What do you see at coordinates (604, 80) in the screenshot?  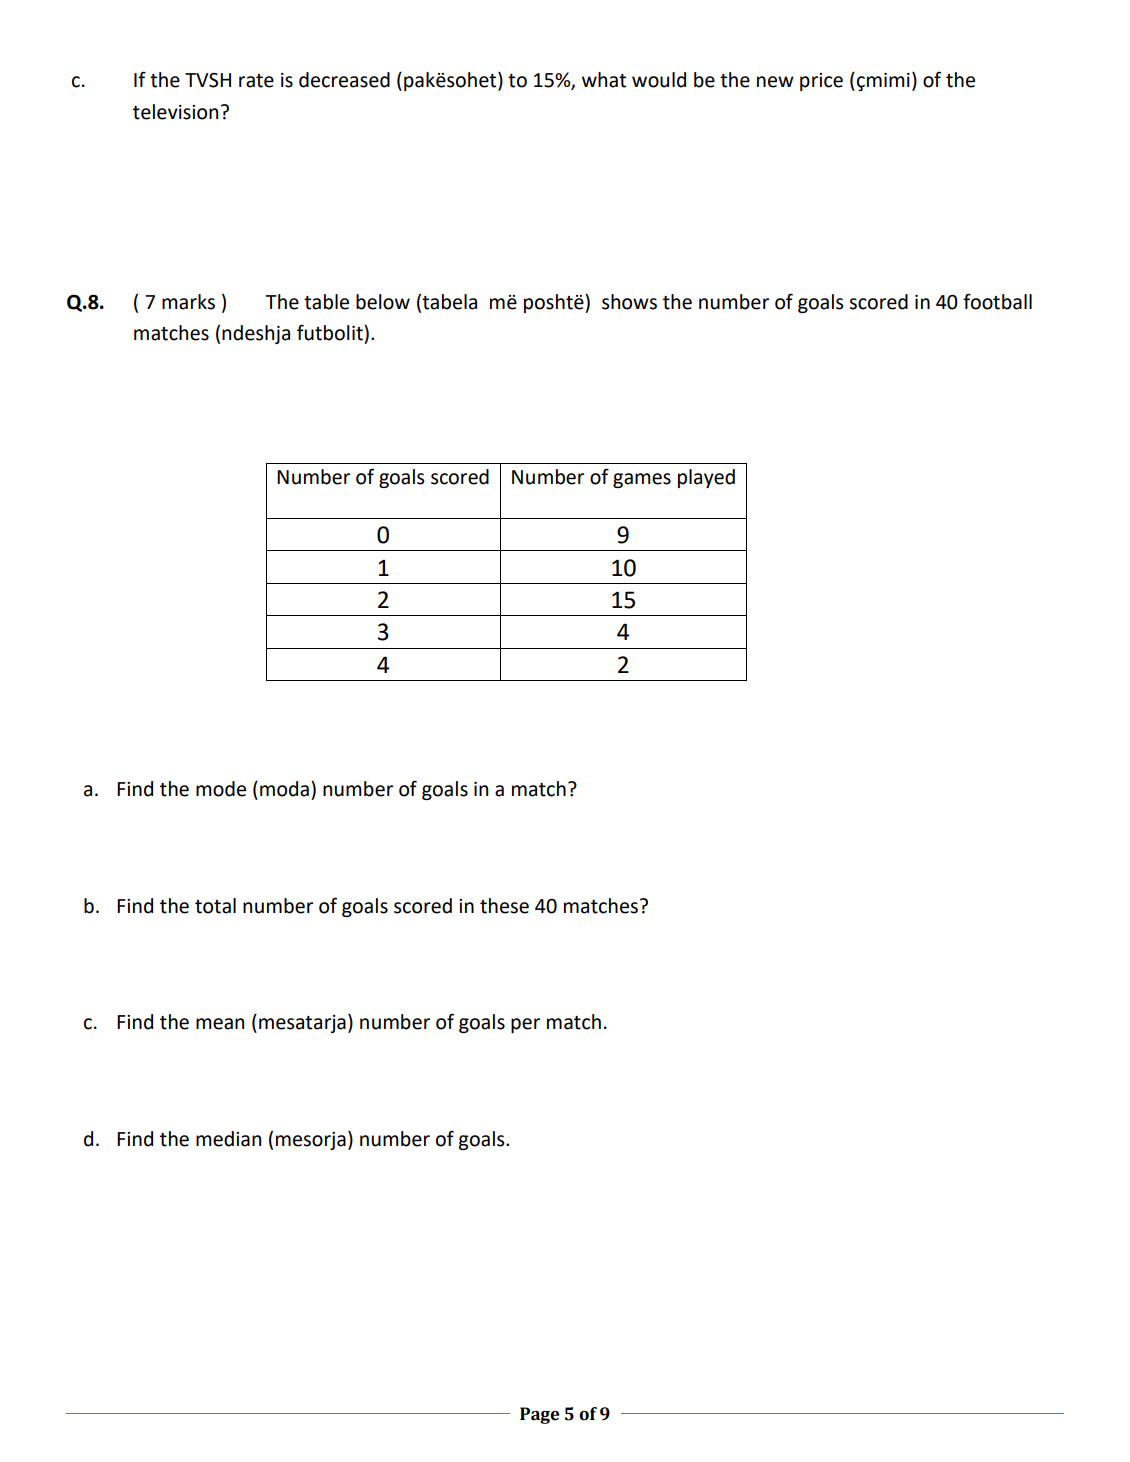 I see `what` at bounding box center [604, 80].
